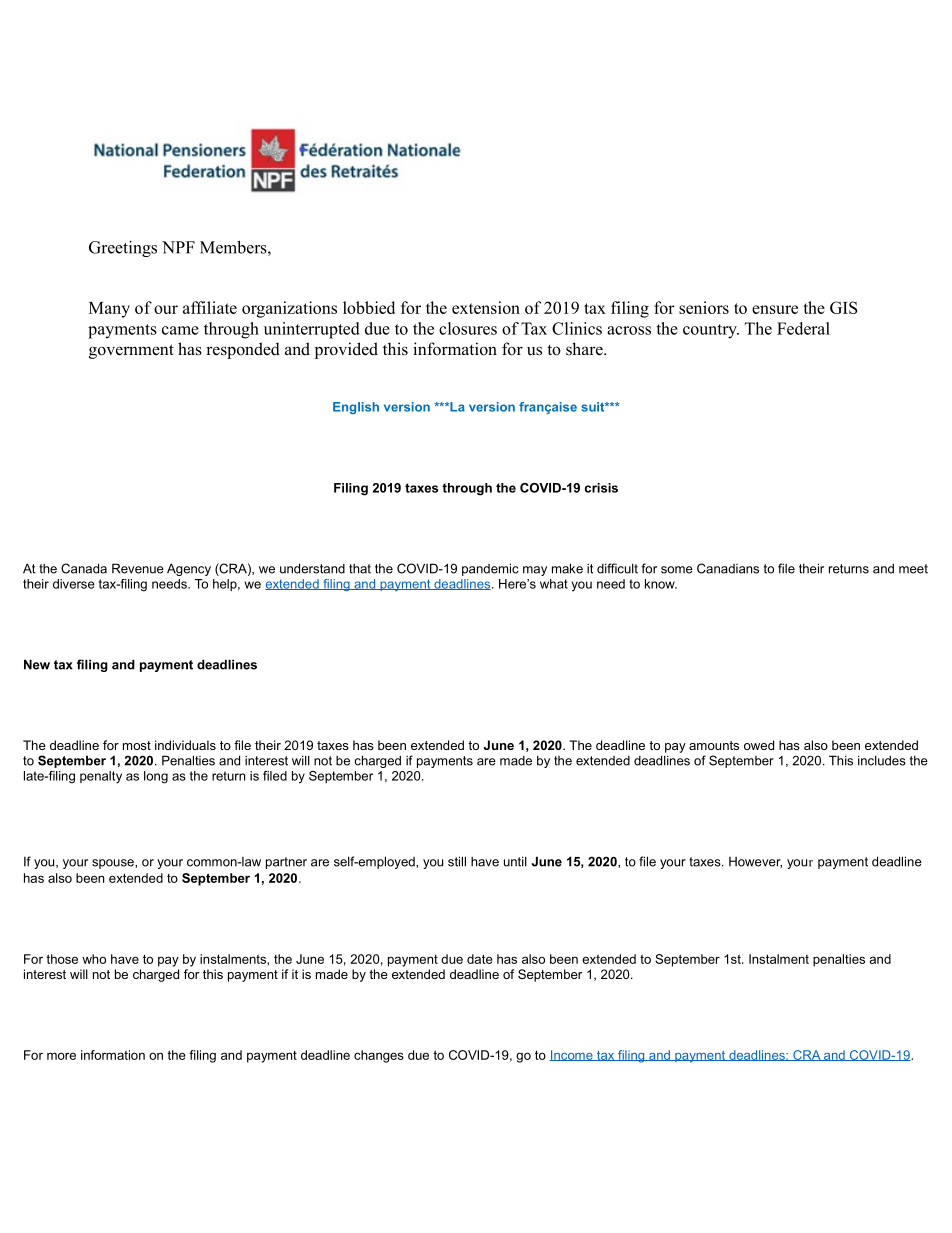 The width and height of the image is (952, 1233). Describe the element at coordinates (882, 760) in the image. I see `includes` at that location.
